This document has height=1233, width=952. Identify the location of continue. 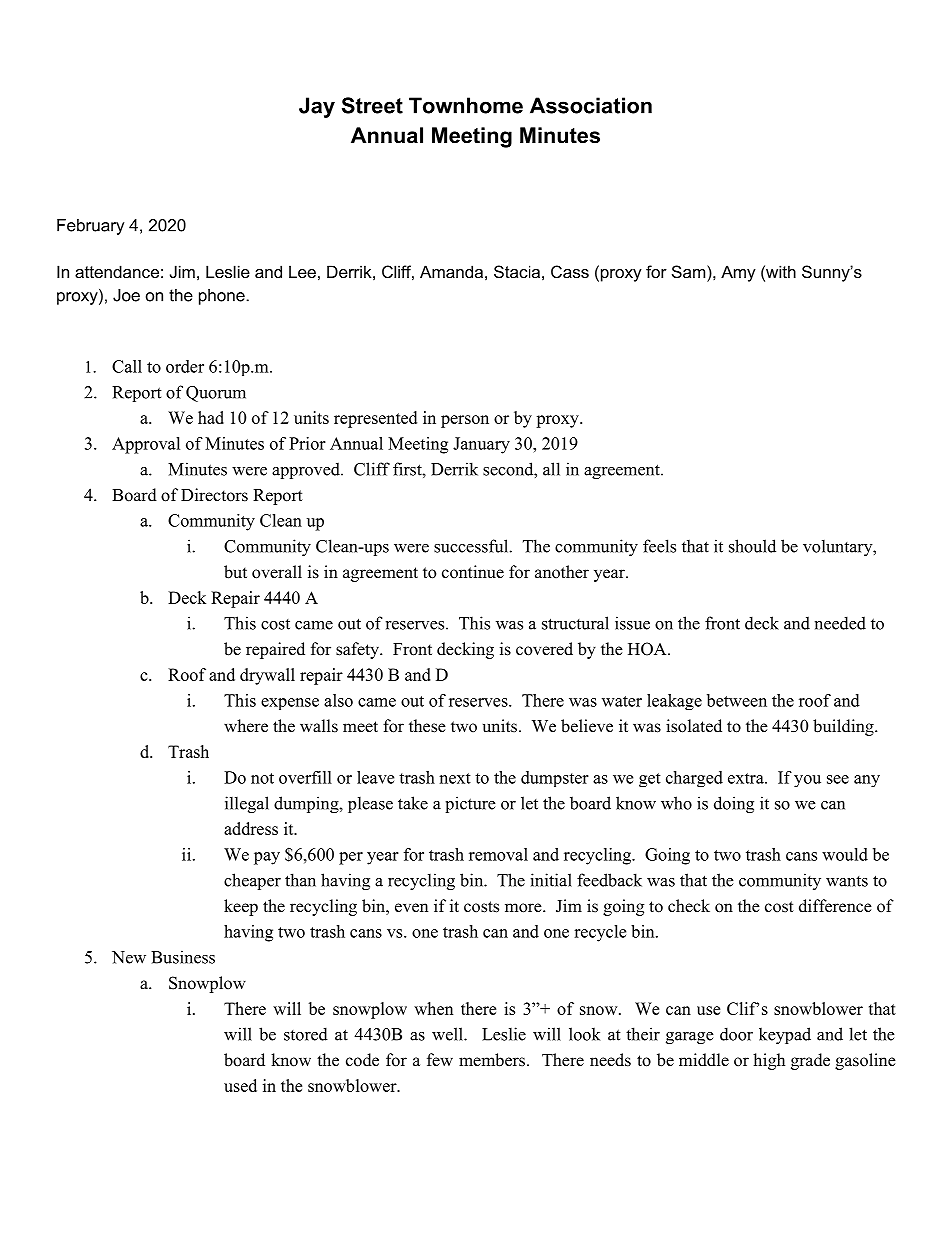
(473, 572).
